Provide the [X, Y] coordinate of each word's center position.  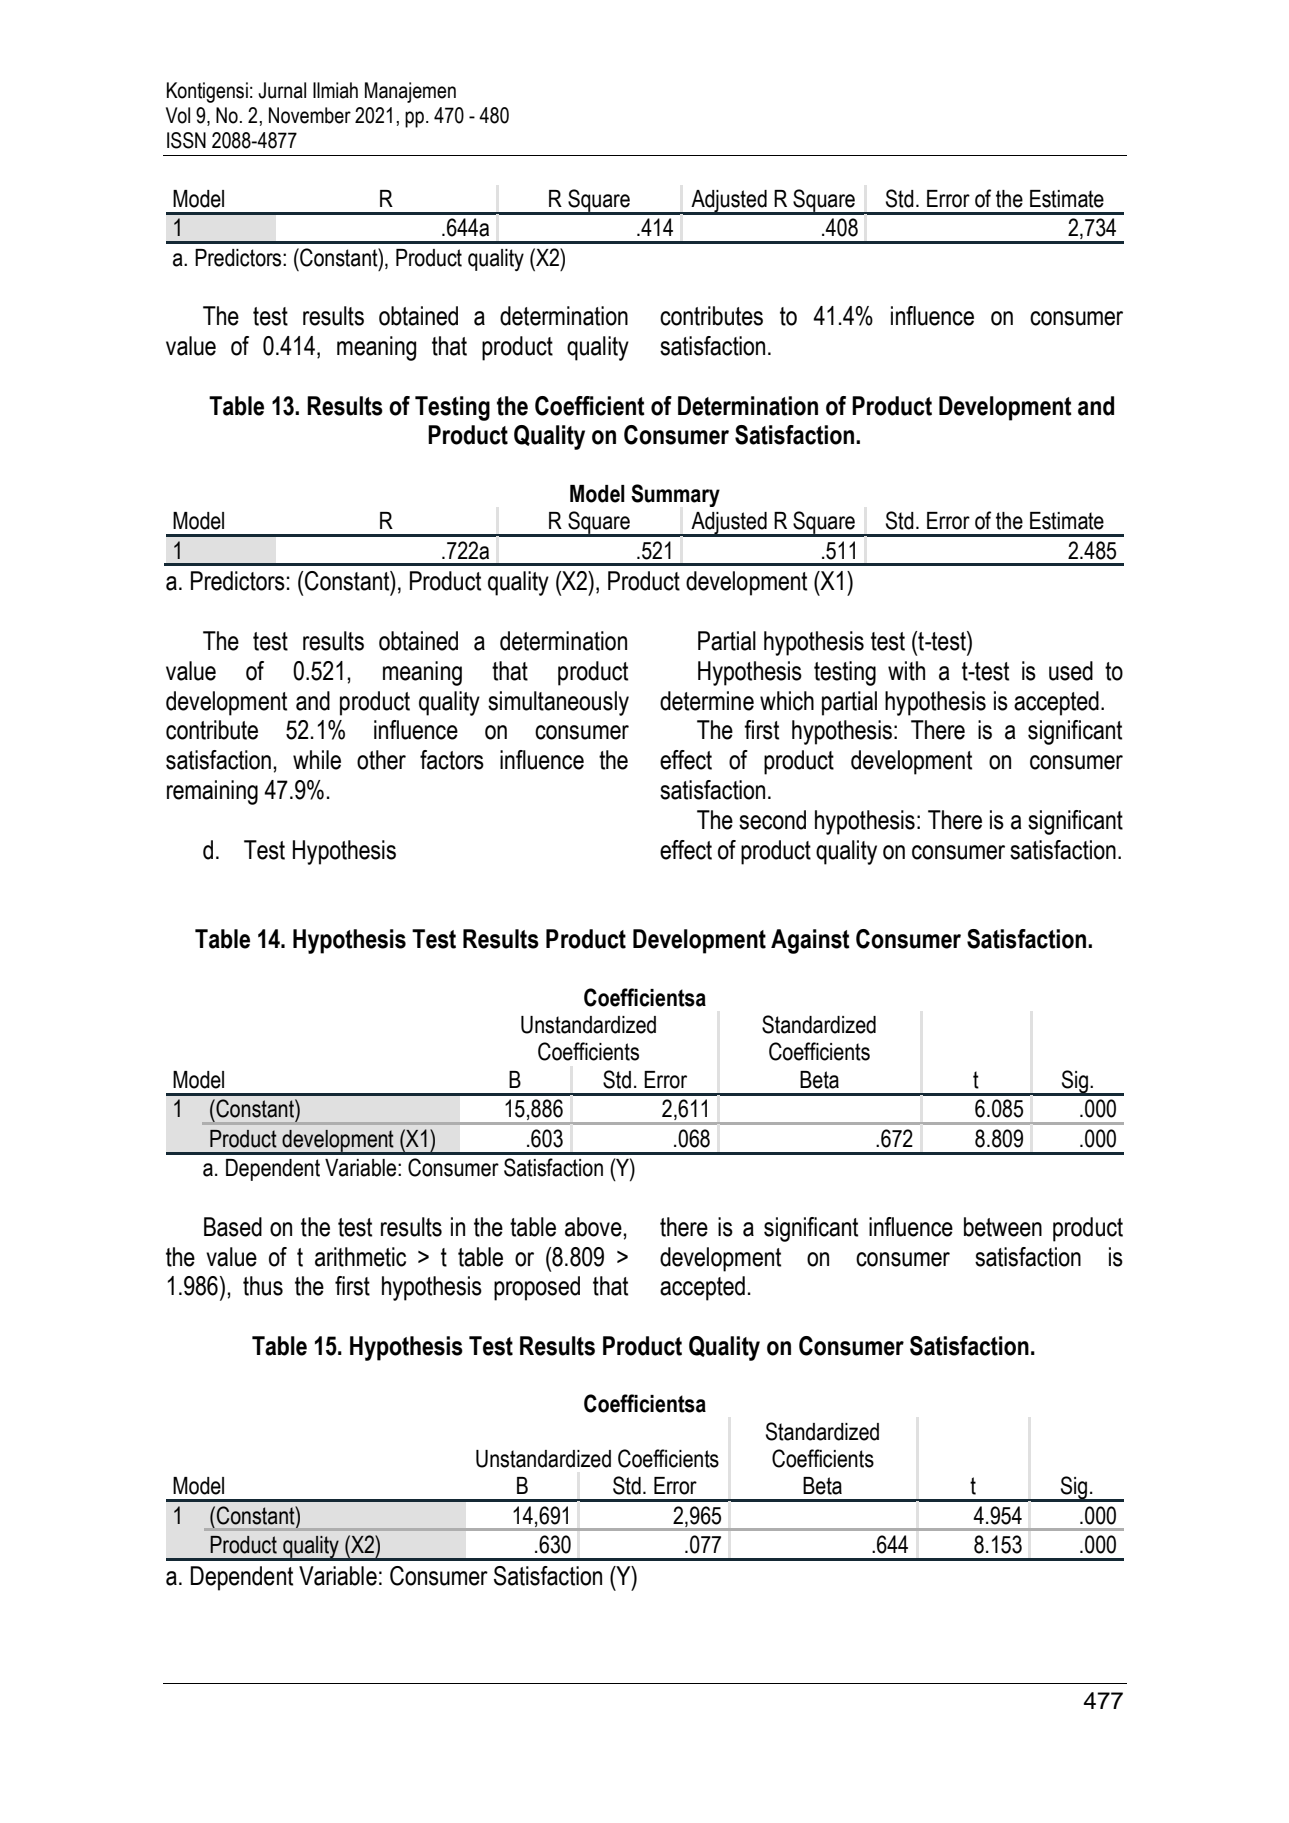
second [772, 820]
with [906, 671]
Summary [675, 495]
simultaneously [558, 703]
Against [810, 941]
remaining [212, 792]
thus [263, 1286]
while [317, 760]
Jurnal [282, 90]
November [310, 115]
